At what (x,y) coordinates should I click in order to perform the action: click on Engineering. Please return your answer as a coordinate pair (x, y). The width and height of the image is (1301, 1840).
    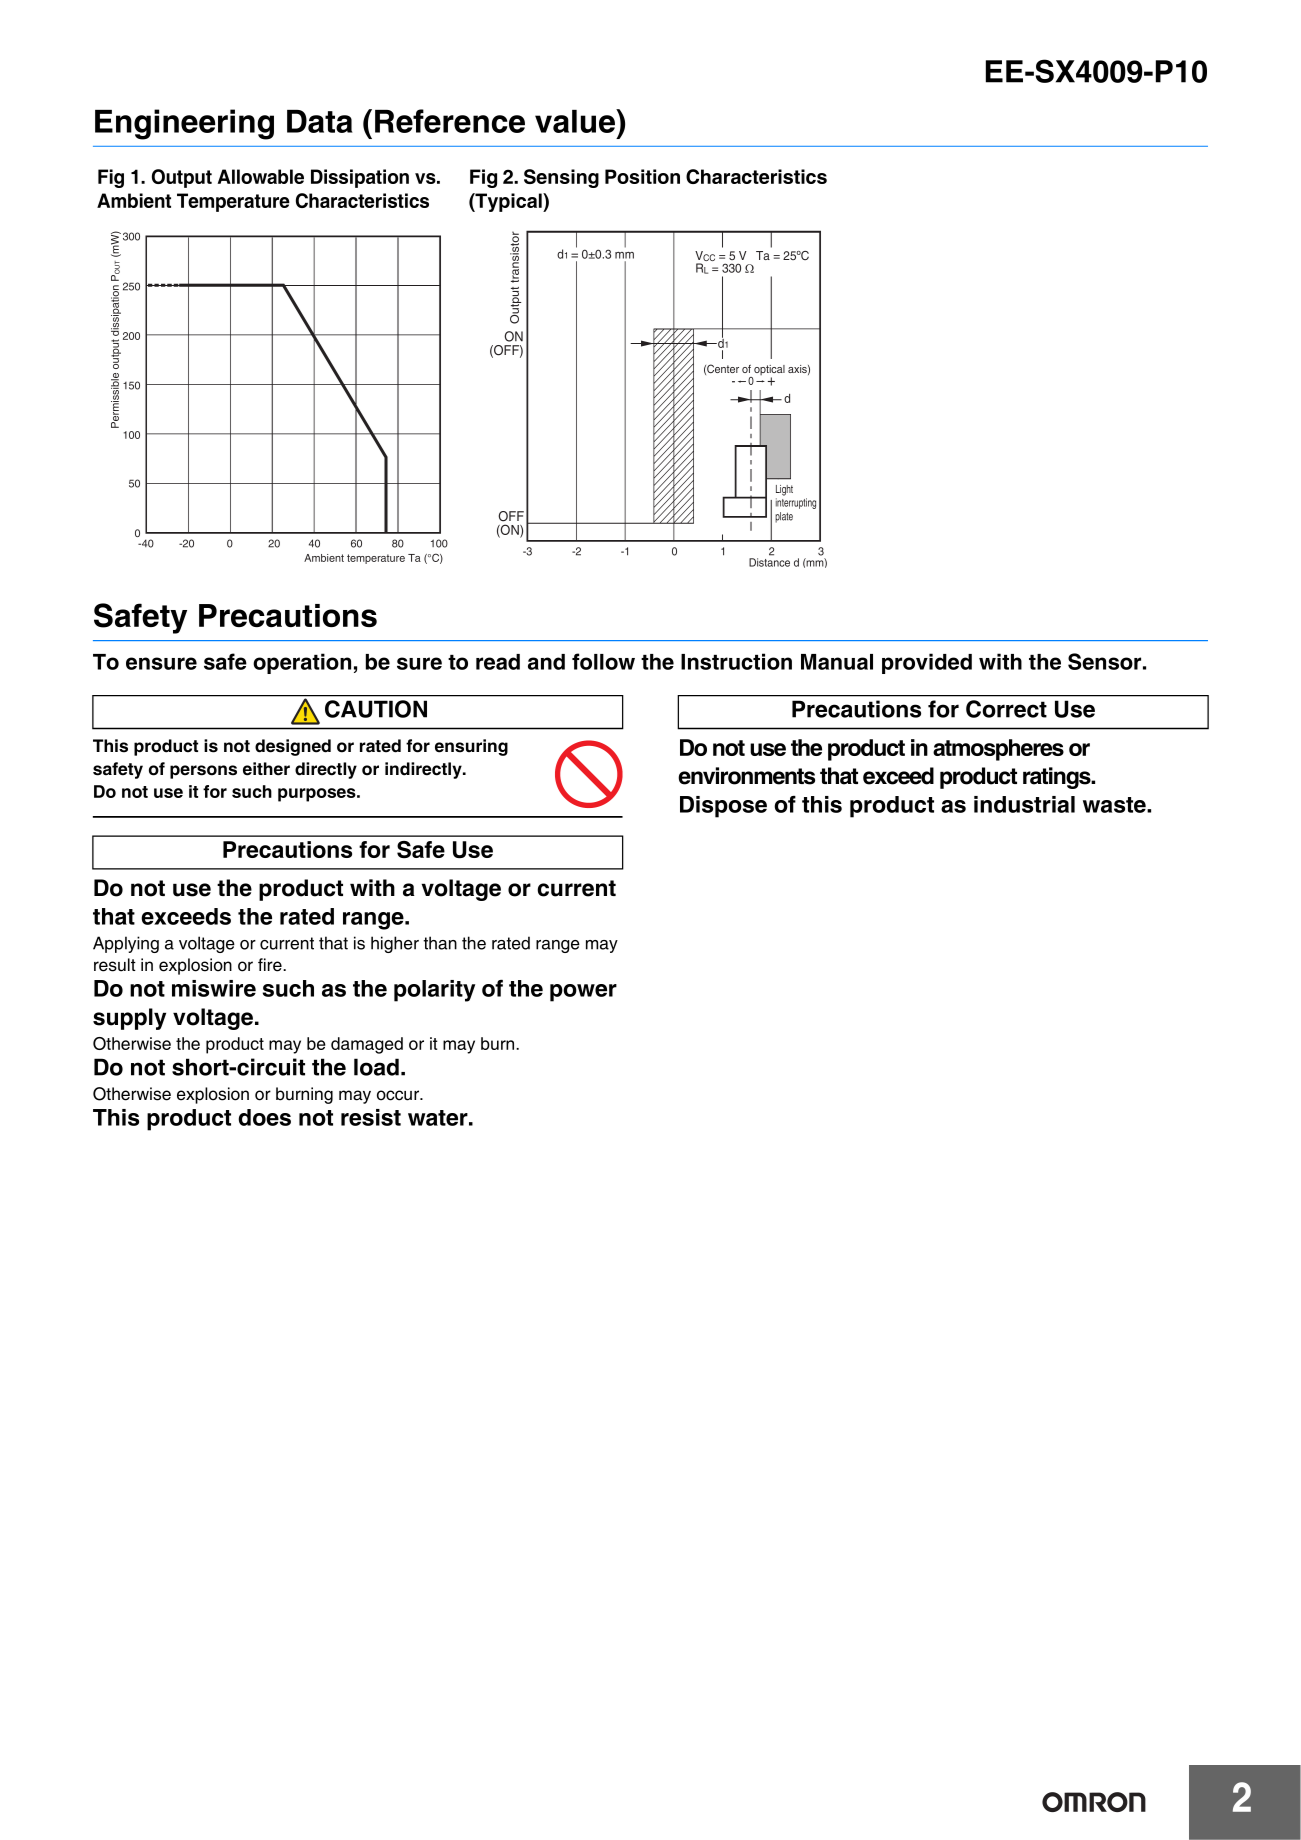
    Looking at the image, I should click on (184, 124).
